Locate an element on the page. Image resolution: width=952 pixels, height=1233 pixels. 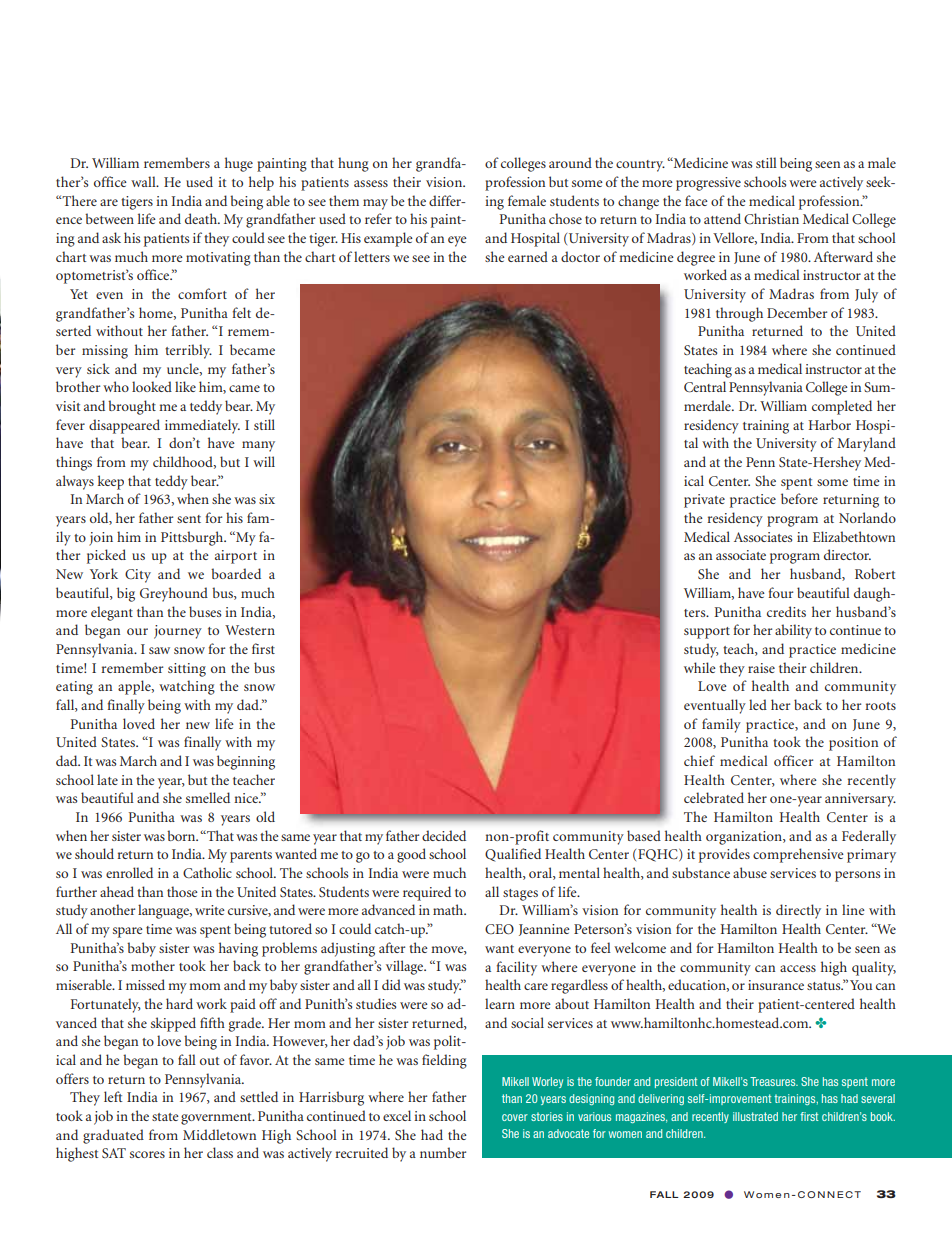
decided is located at coordinates (444, 835).
